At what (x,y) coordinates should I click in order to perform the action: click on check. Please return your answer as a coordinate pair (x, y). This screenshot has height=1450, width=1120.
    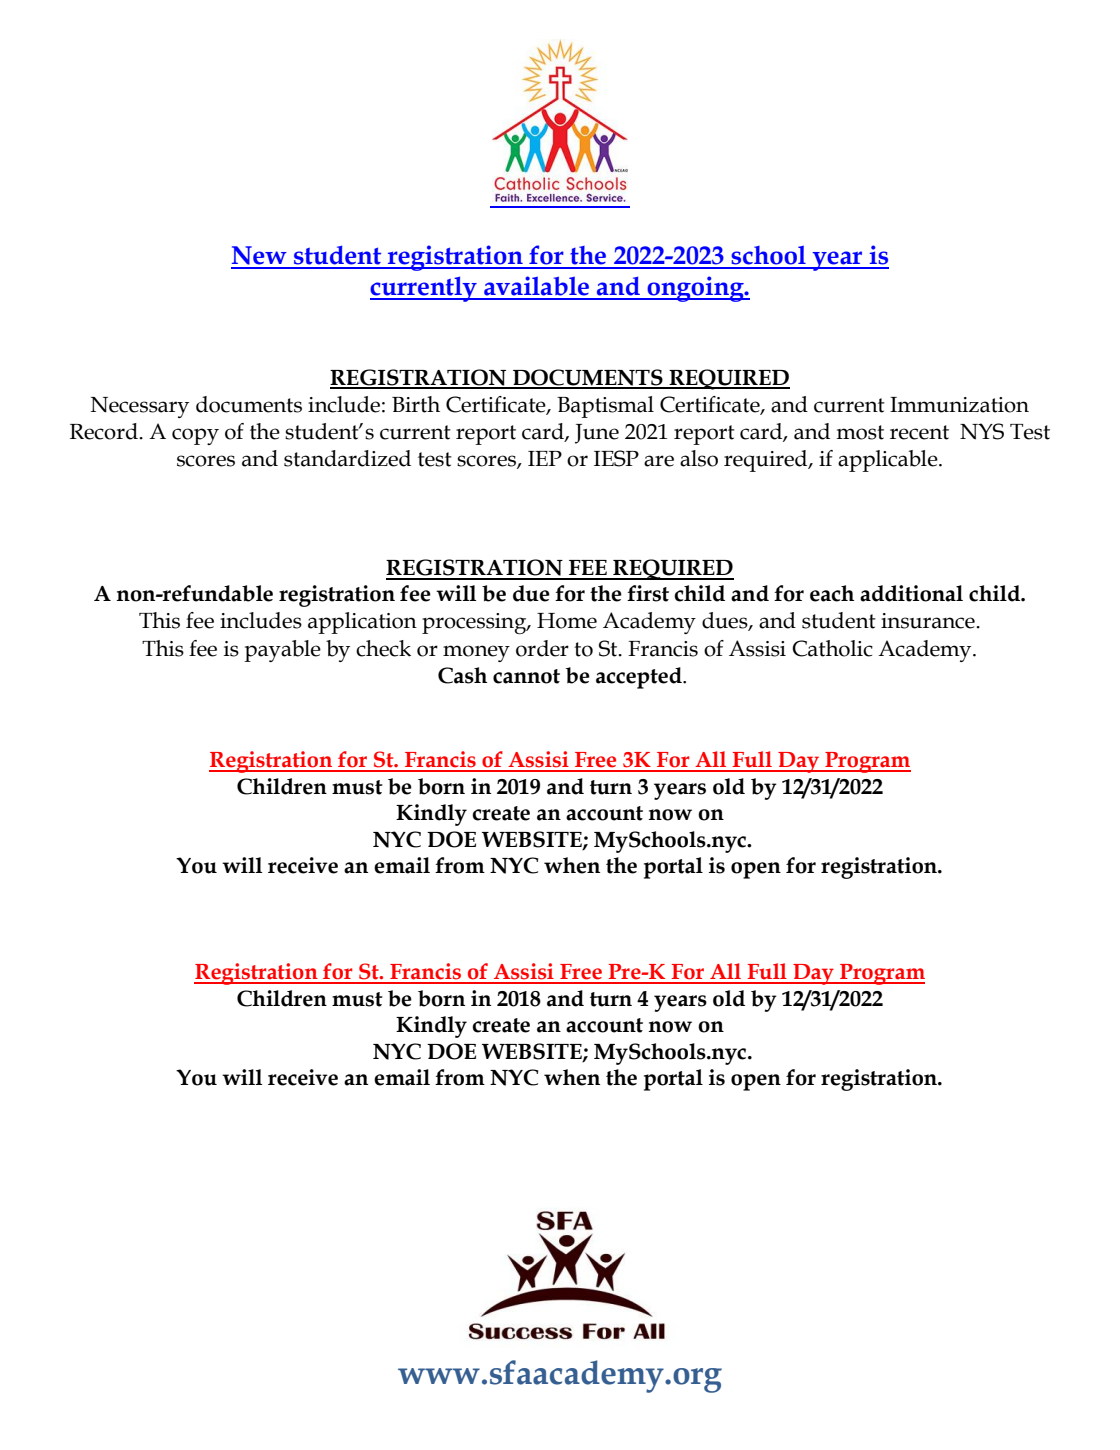
    Looking at the image, I should click on (383, 648).
